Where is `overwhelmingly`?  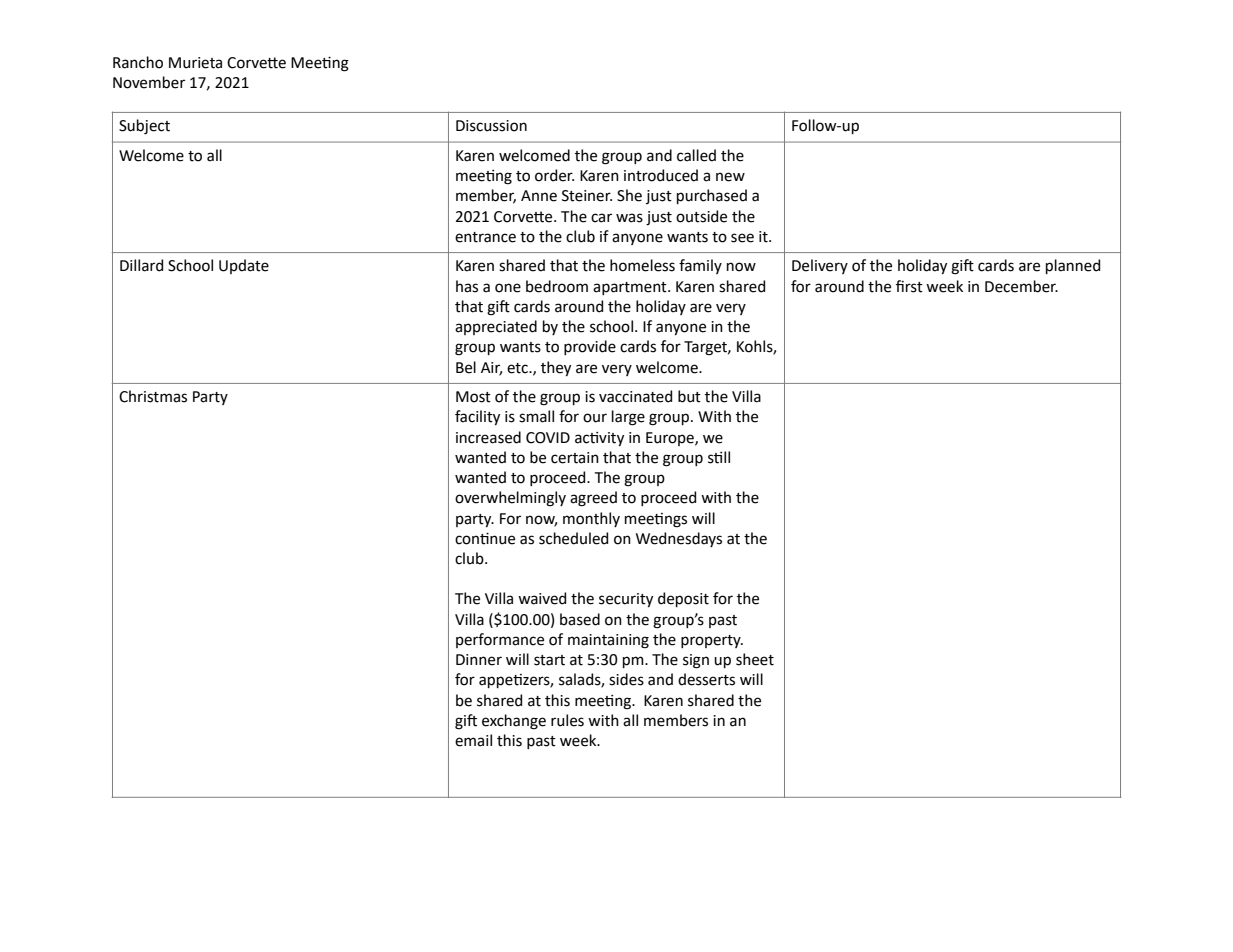 overwhelmingly is located at coordinates (510, 499).
